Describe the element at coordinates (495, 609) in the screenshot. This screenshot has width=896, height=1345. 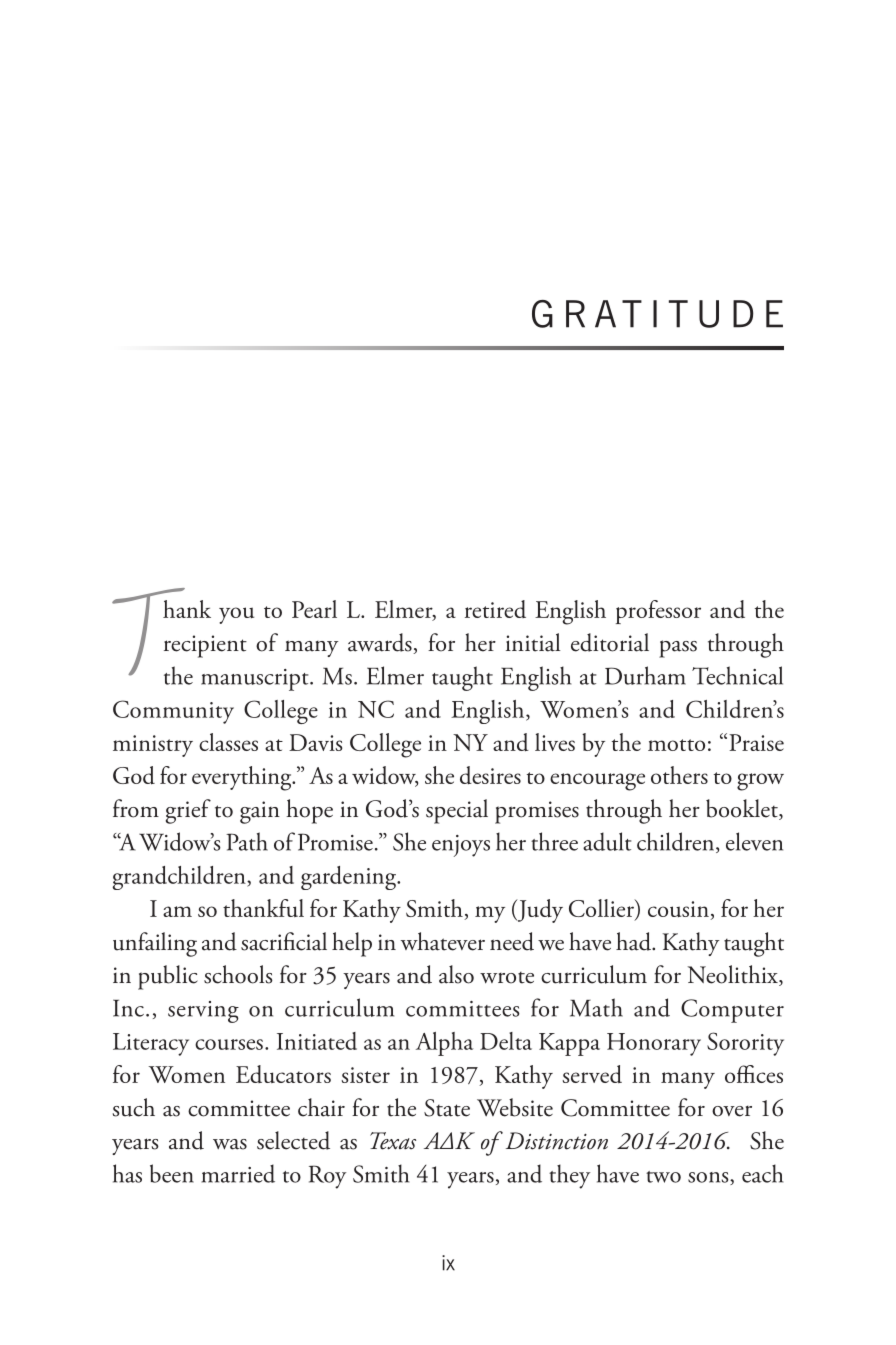
I see `retired` at that location.
